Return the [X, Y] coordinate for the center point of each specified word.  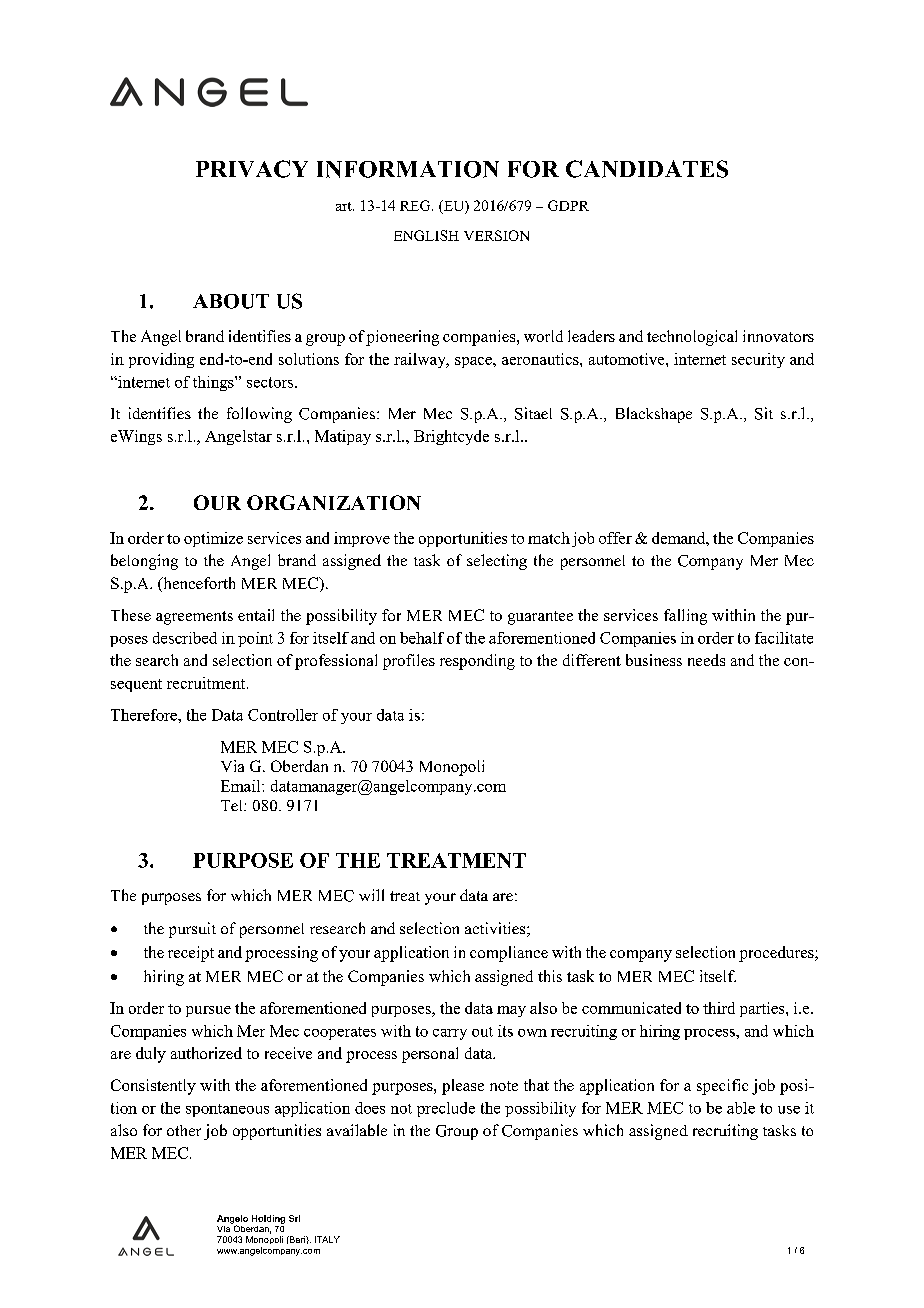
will [371, 895]
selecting [497, 562]
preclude [446, 1109]
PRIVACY [252, 169]
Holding [268, 1219]
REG [416, 205]
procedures [777, 954]
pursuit [192, 930]
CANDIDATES [647, 169]
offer [615, 538]
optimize [213, 539]
